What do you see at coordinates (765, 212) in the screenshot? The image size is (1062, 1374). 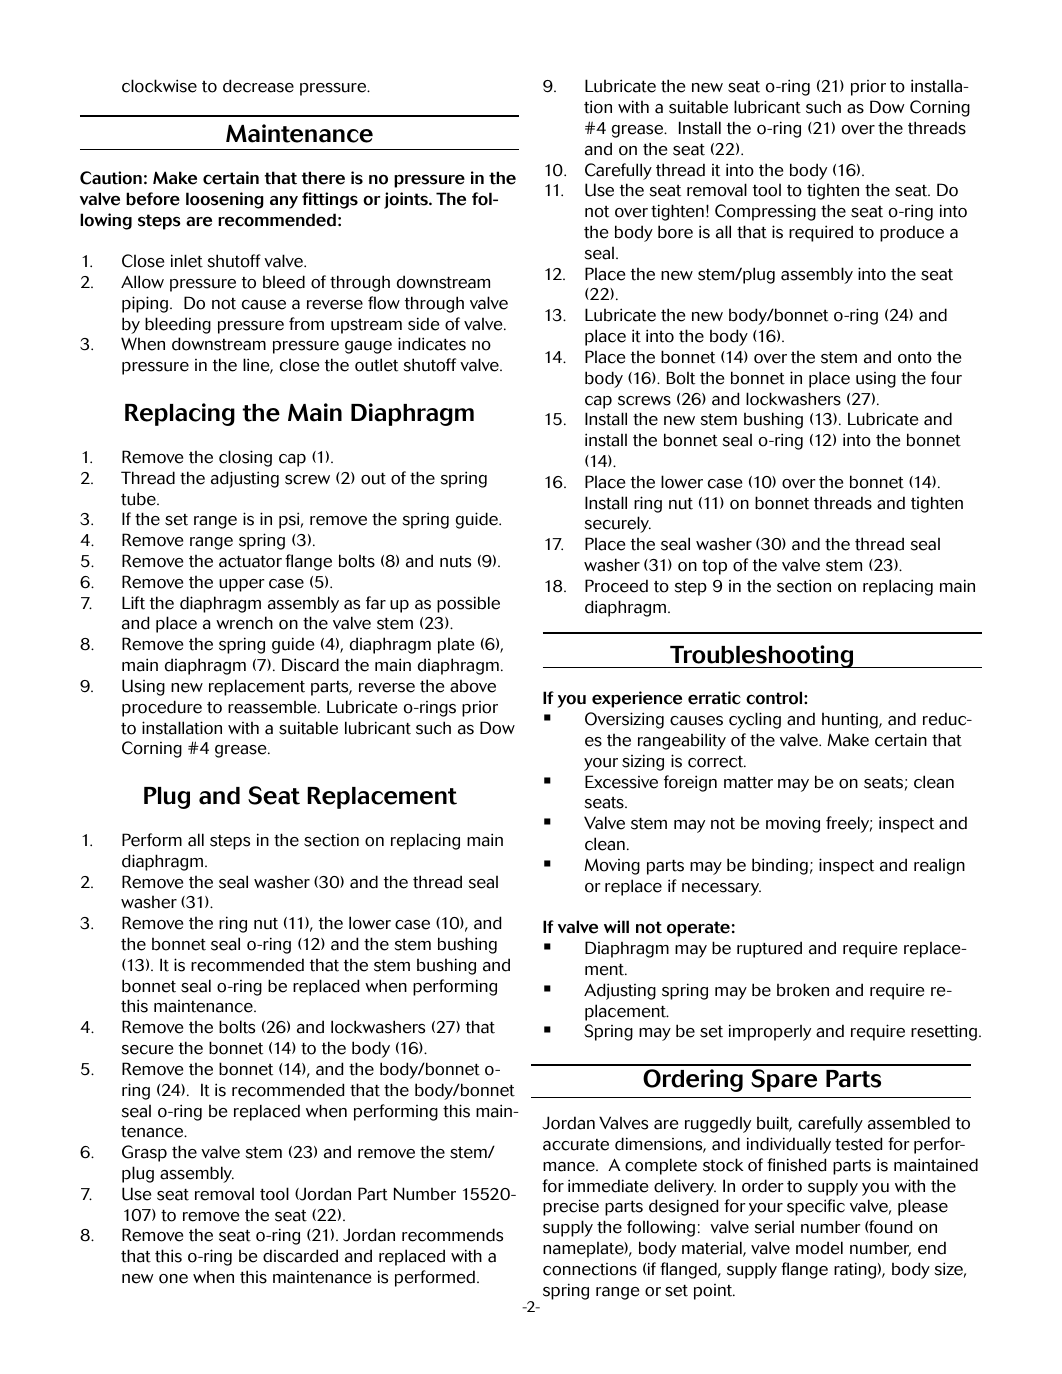 I see `Compressing` at bounding box center [765, 212].
